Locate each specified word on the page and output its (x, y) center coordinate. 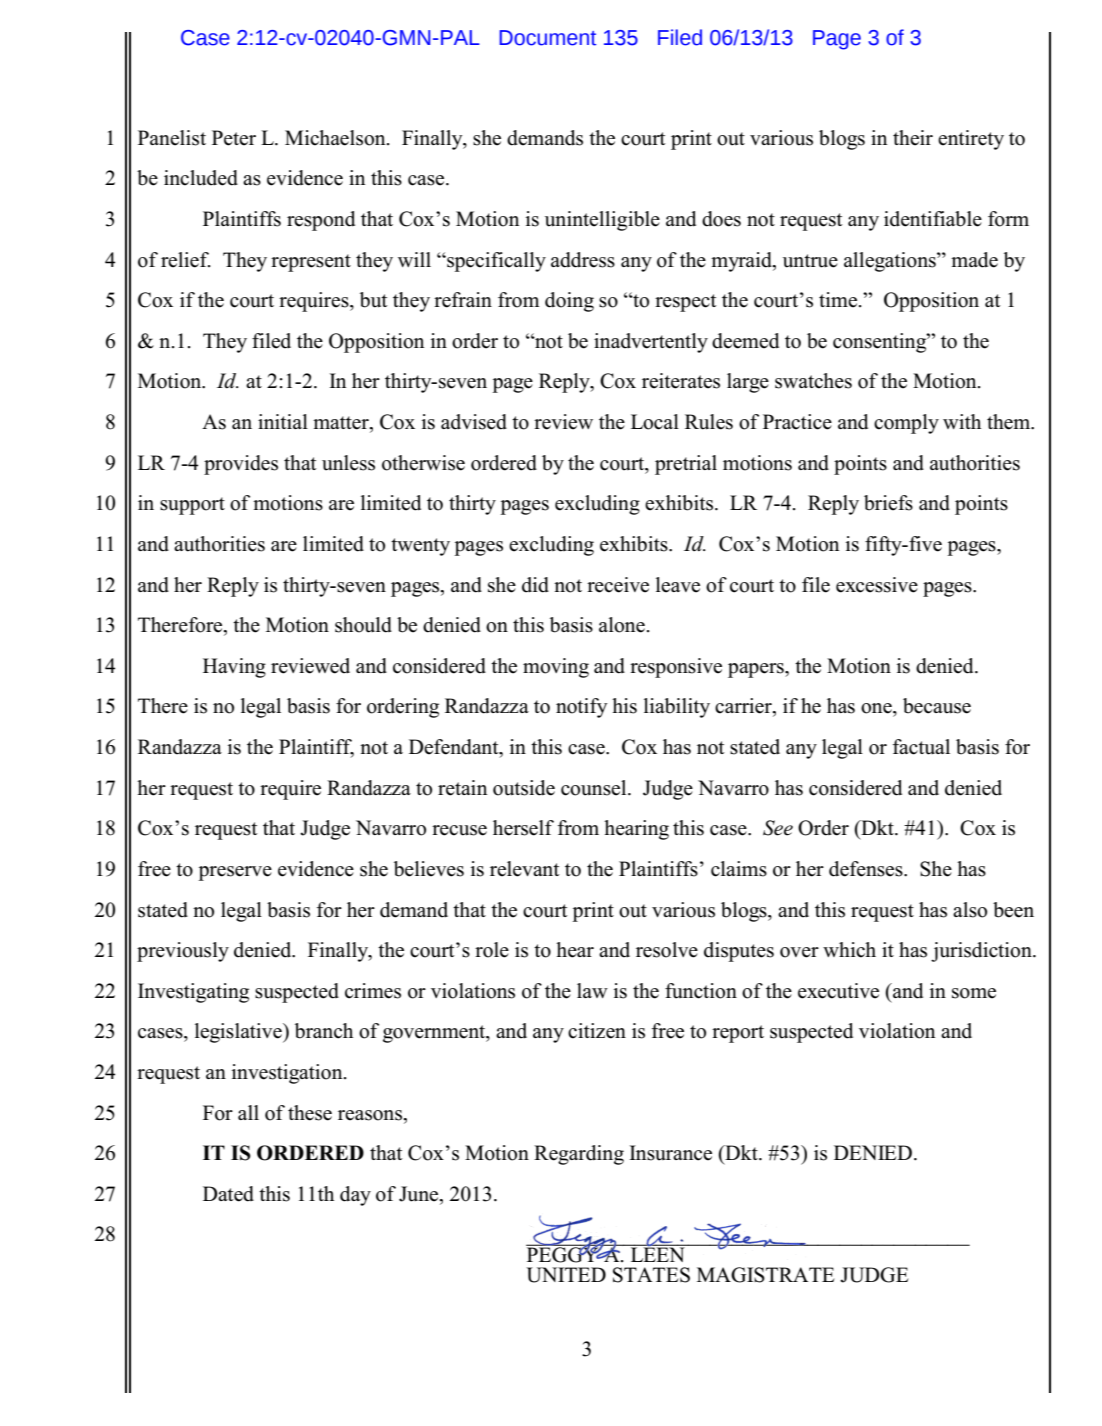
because (937, 706)
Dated (228, 1194)
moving (556, 668)
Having (234, 668)
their (913, 138)
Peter (234, 138)
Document (547, 38)
